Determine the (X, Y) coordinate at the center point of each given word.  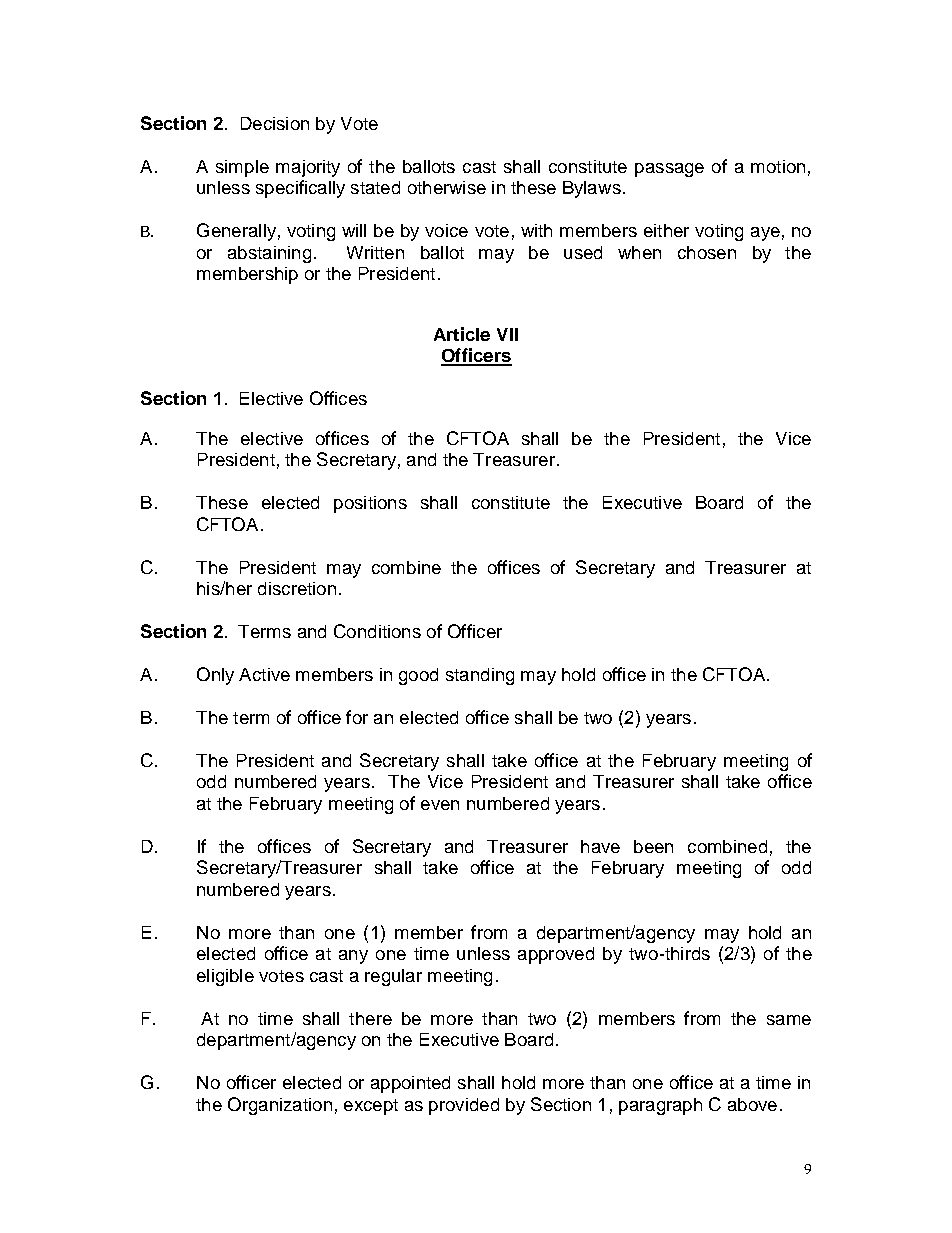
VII (507, 334)
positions (370, 504)
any (353, 957)
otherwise (447, 187)
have (600, 846)
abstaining (269, 254)
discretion (297, 588)
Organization (280, 1106)
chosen (707, 252)
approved (556, 955)
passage (669, 170)
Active (264, 674)
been (653, 846)
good (418, 676)
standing (480, 676)
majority (308, 168)
